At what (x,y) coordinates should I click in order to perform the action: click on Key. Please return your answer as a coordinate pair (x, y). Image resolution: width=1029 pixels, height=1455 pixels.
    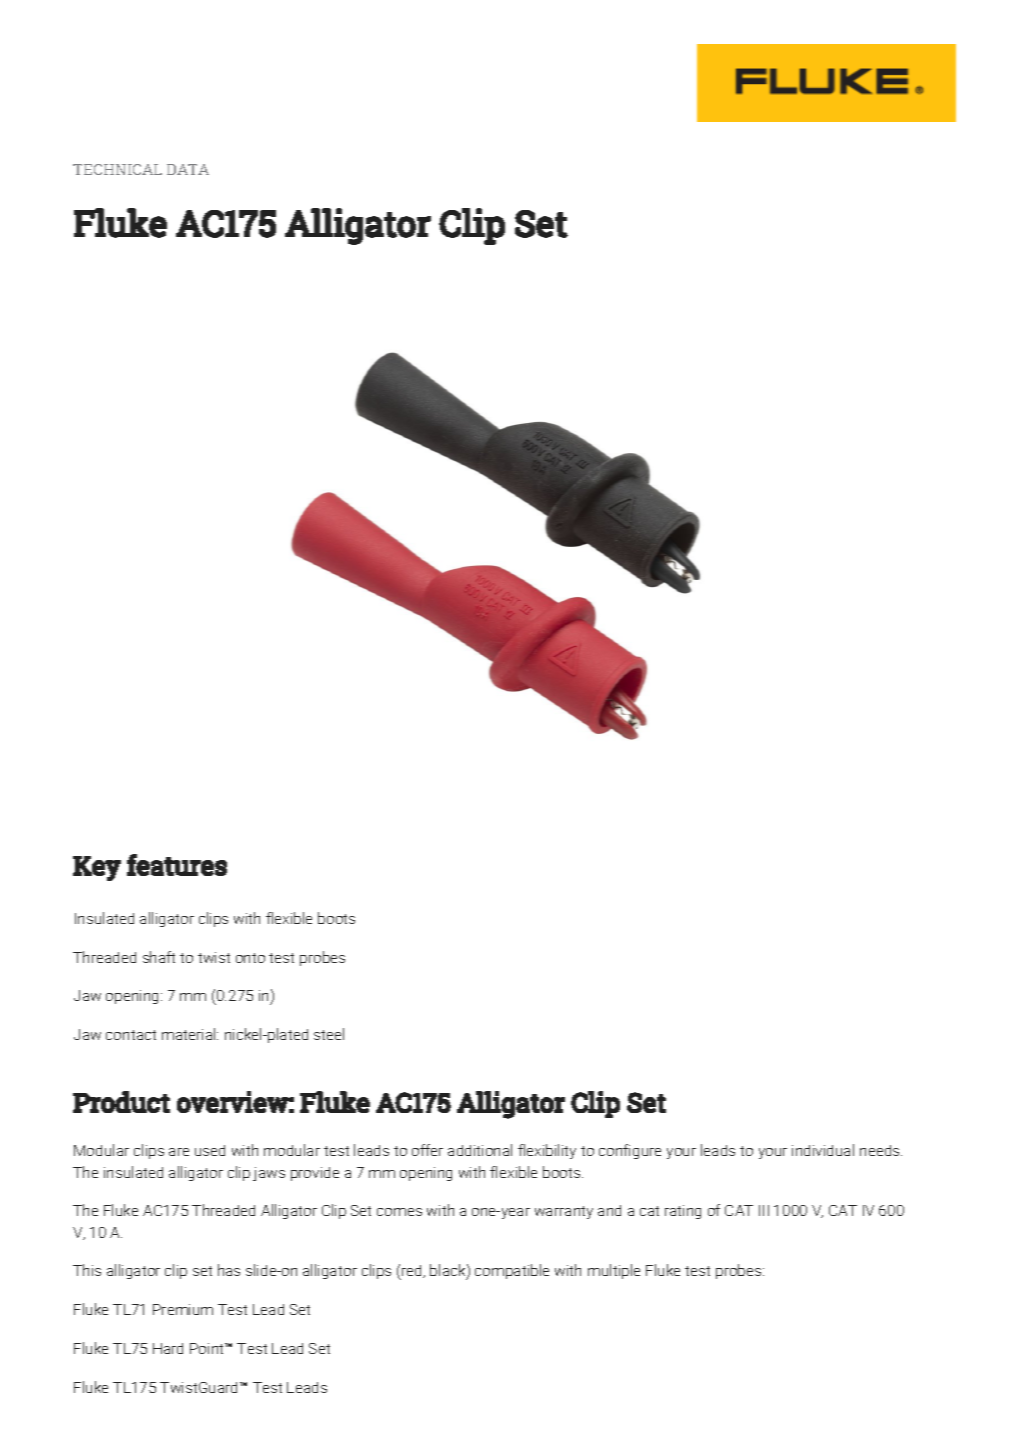
    Looking at the image, I should click on (97, 868).
